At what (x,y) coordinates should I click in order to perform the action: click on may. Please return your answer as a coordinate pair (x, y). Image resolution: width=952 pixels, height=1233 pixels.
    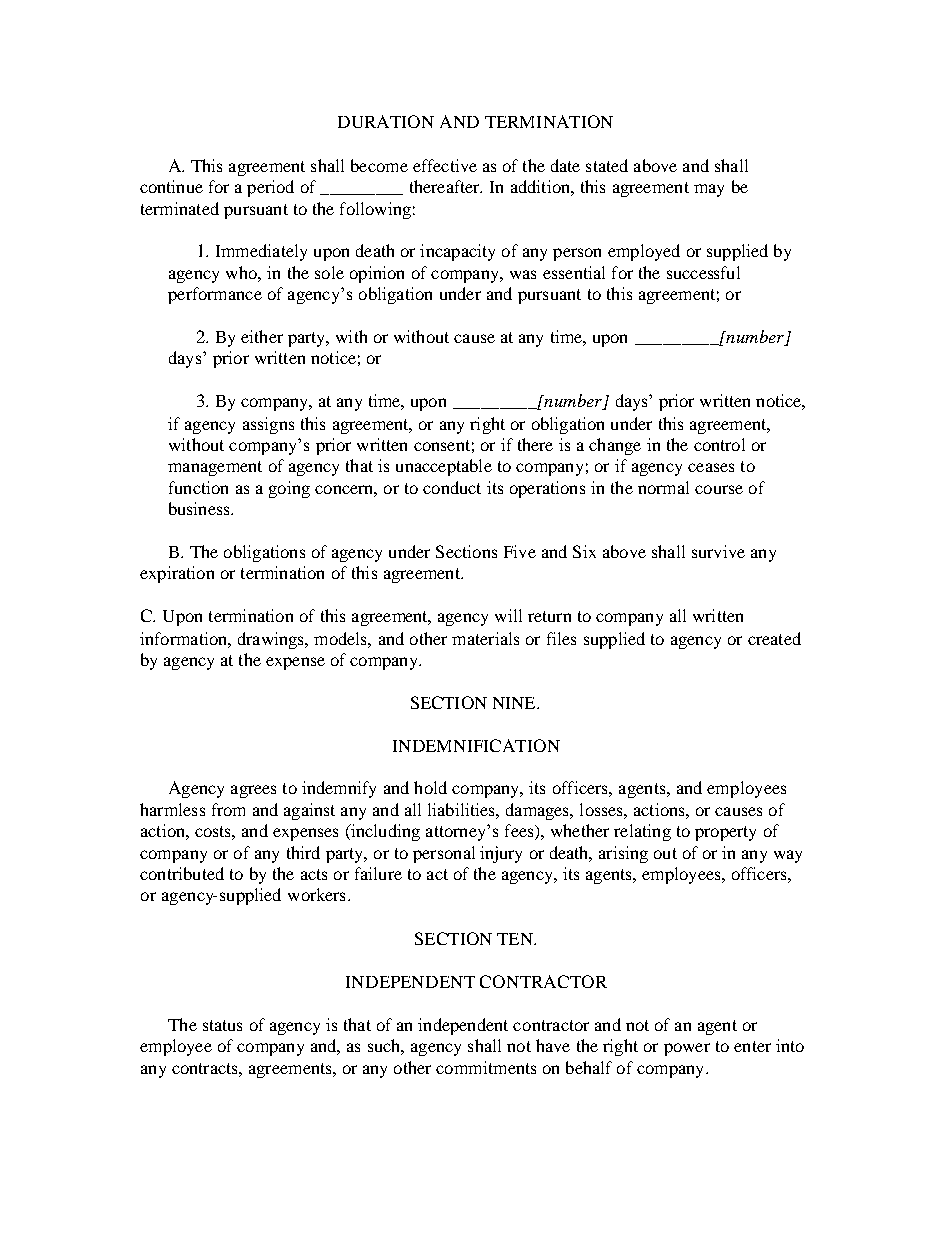
    Looking at the image, I should click on (709, 190).
